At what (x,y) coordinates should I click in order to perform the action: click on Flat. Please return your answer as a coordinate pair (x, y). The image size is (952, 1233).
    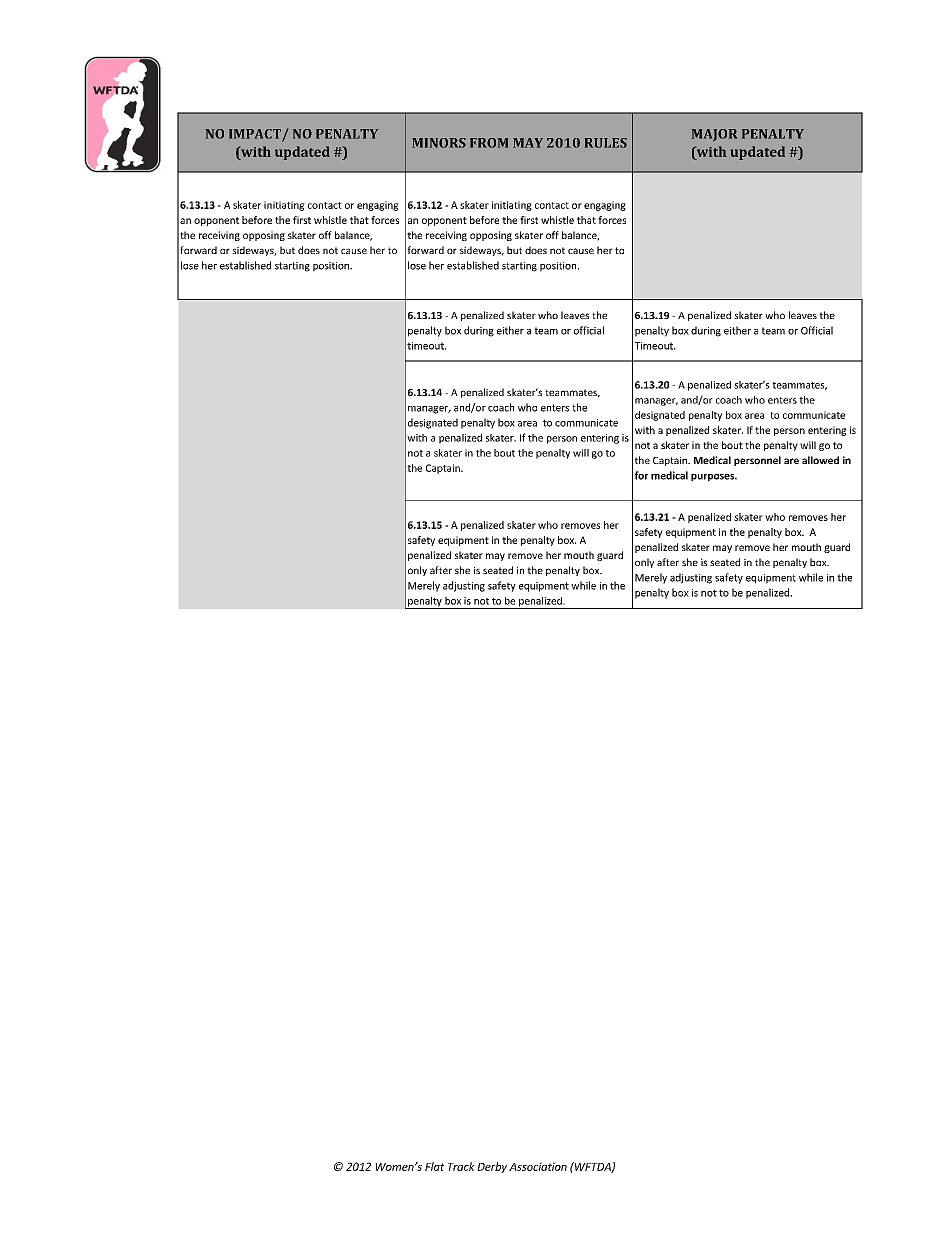
    Looking at the image, I should click on (434, 1166).
